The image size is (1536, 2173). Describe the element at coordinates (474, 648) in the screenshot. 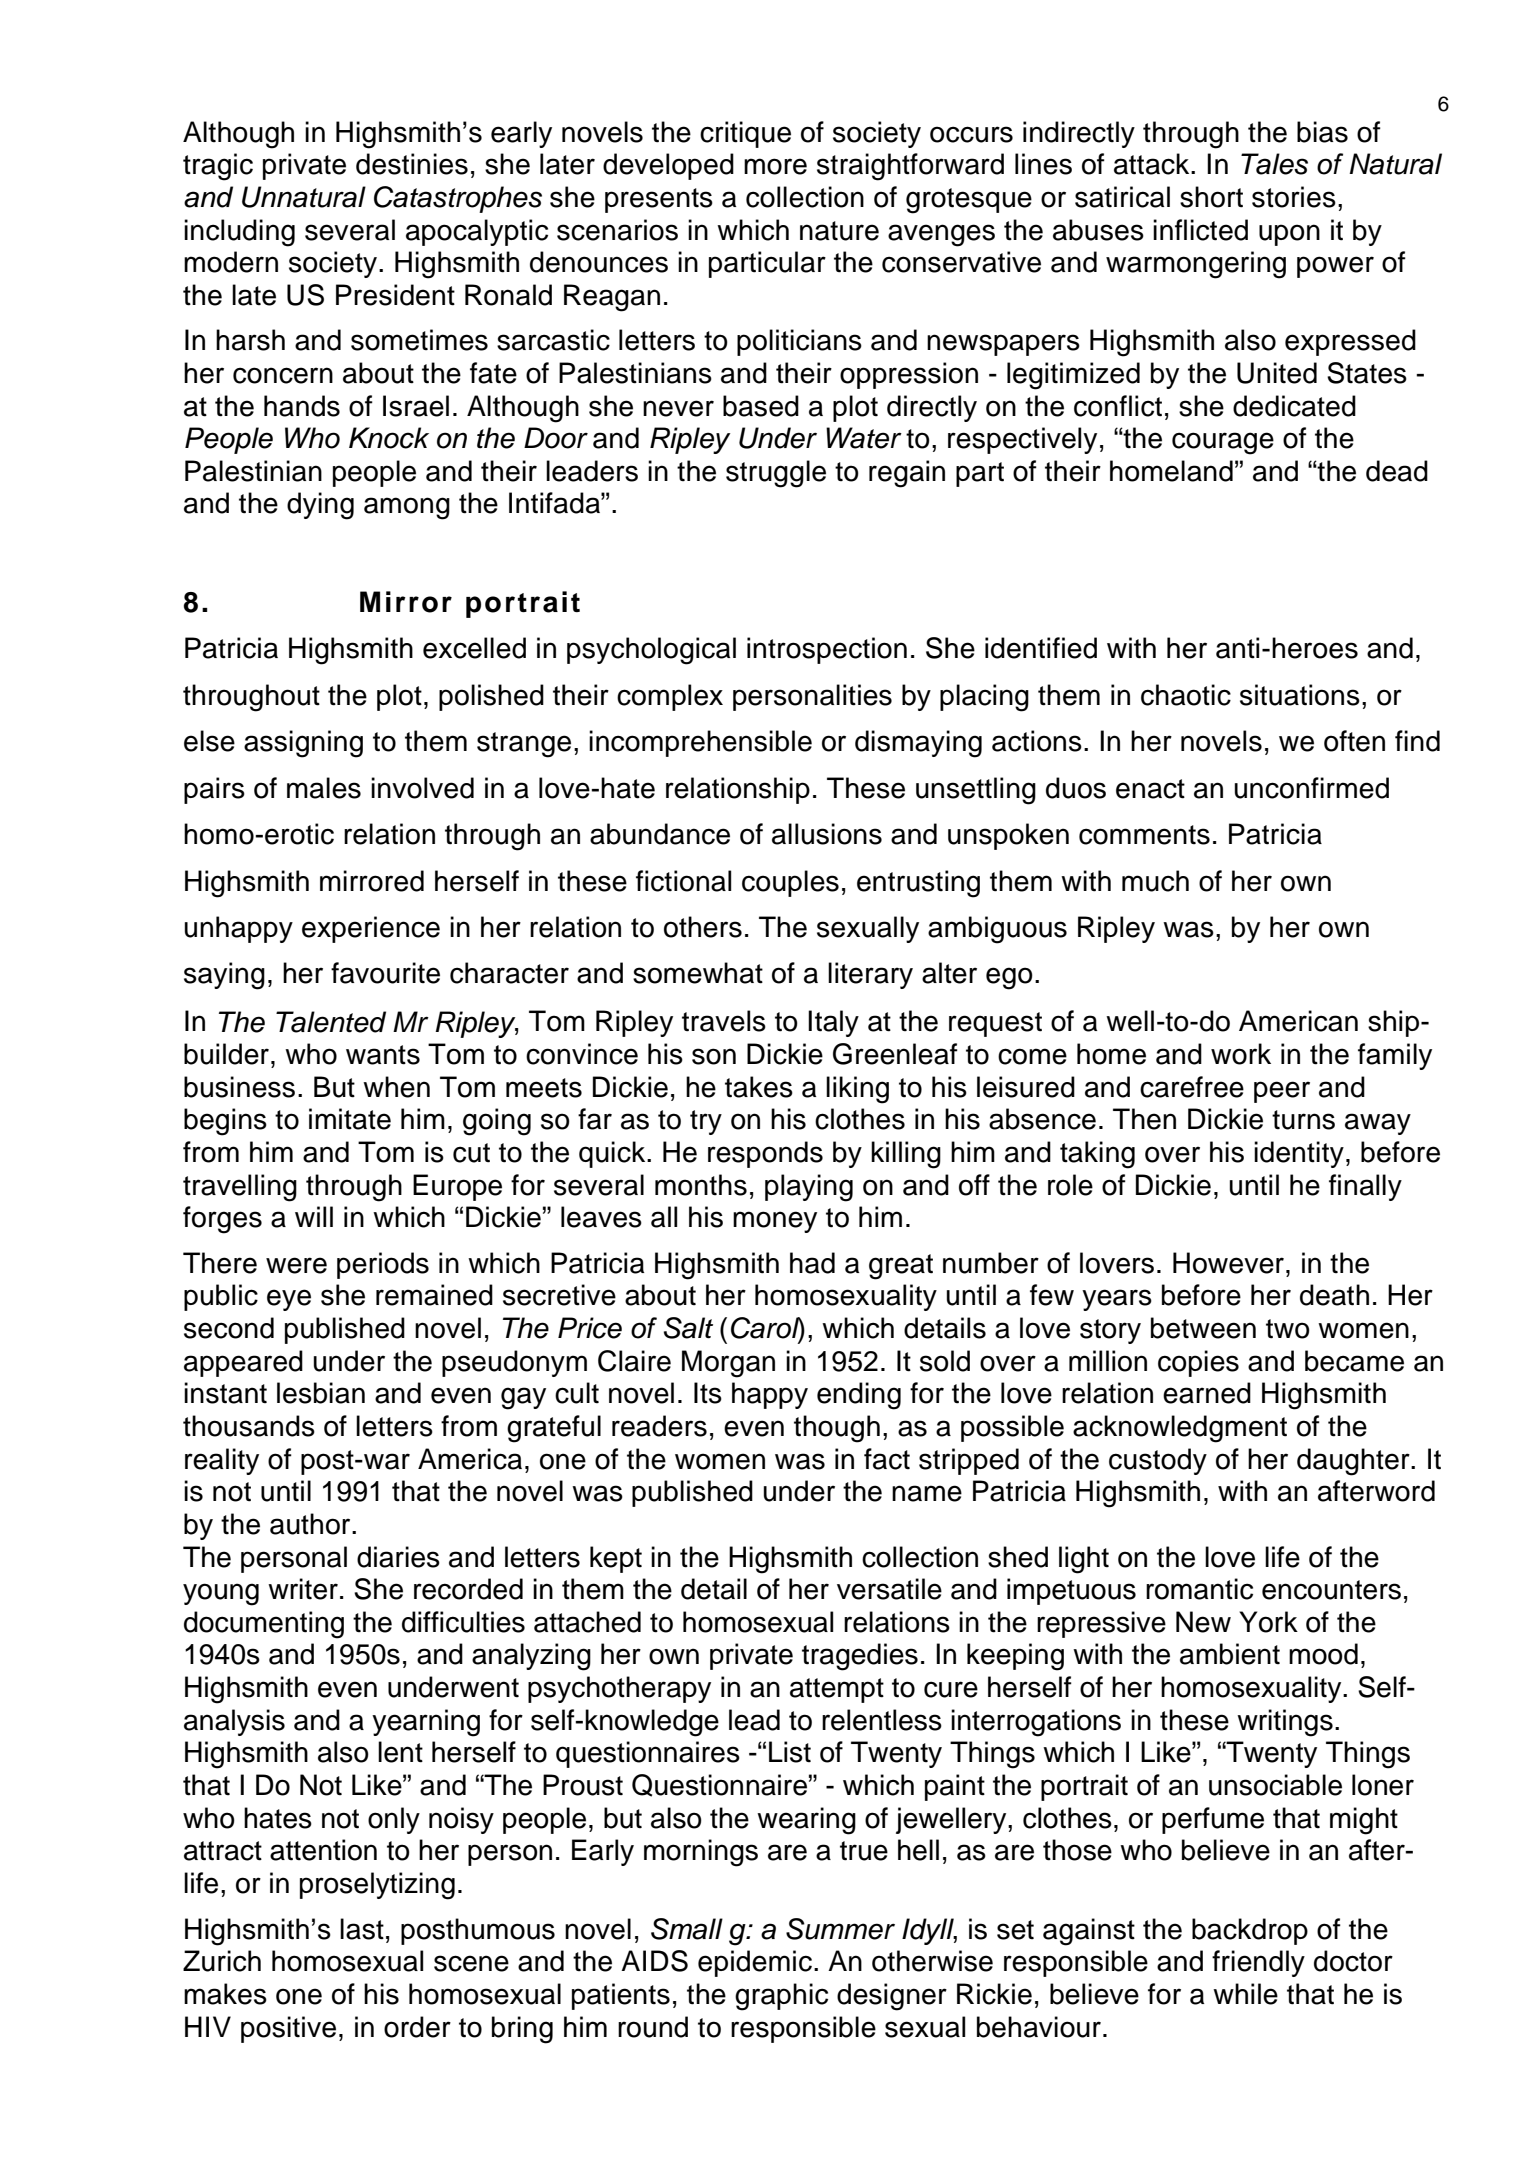

I see `excelled` at that location.
